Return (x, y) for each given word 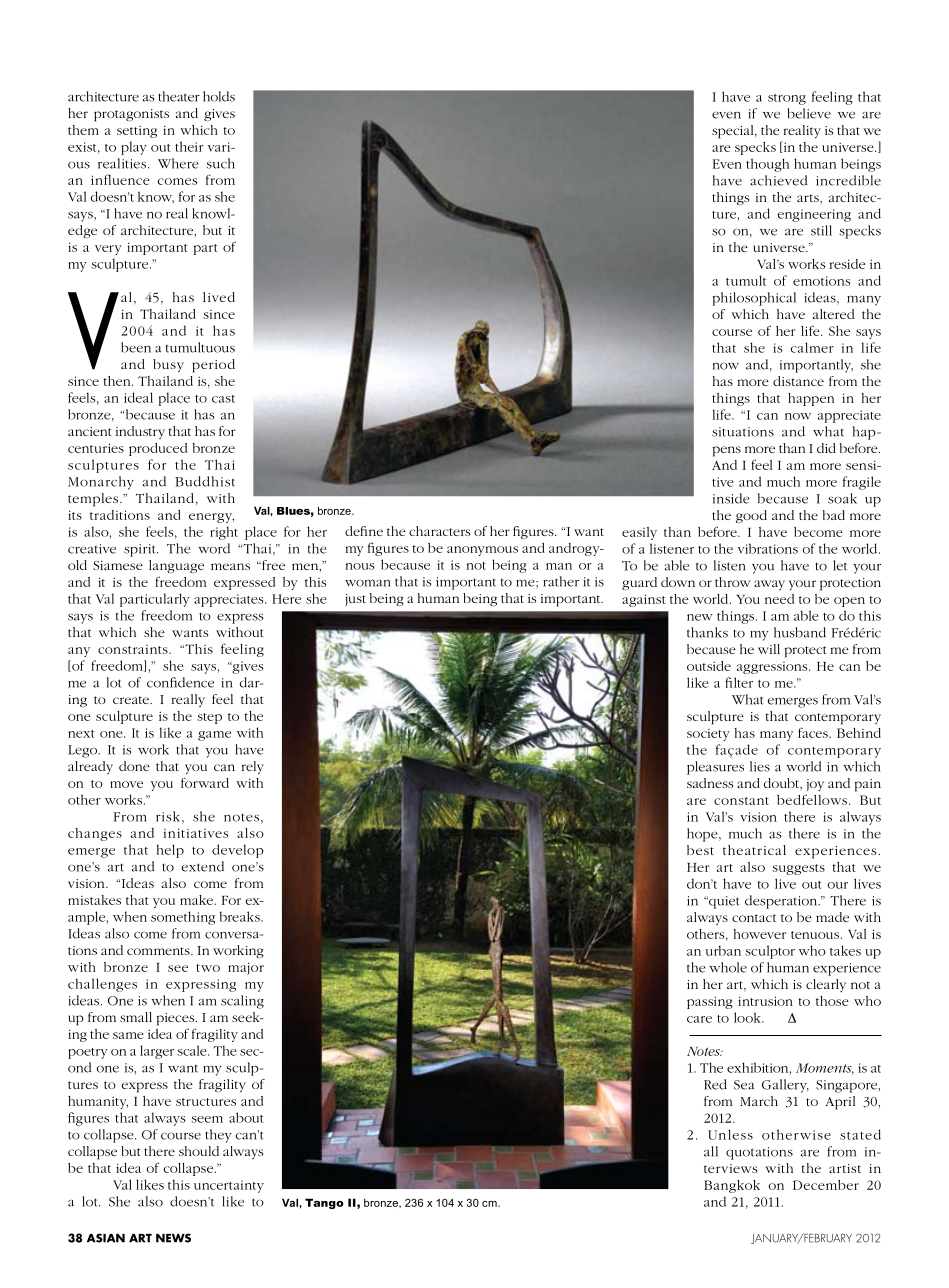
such (221, 163)
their (189, 146)
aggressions (773, 668)
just (355, 600)
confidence (180, 682)
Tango (324, 1203)
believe (809, 113)
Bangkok (732, 1186)
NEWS (173, 1238)
